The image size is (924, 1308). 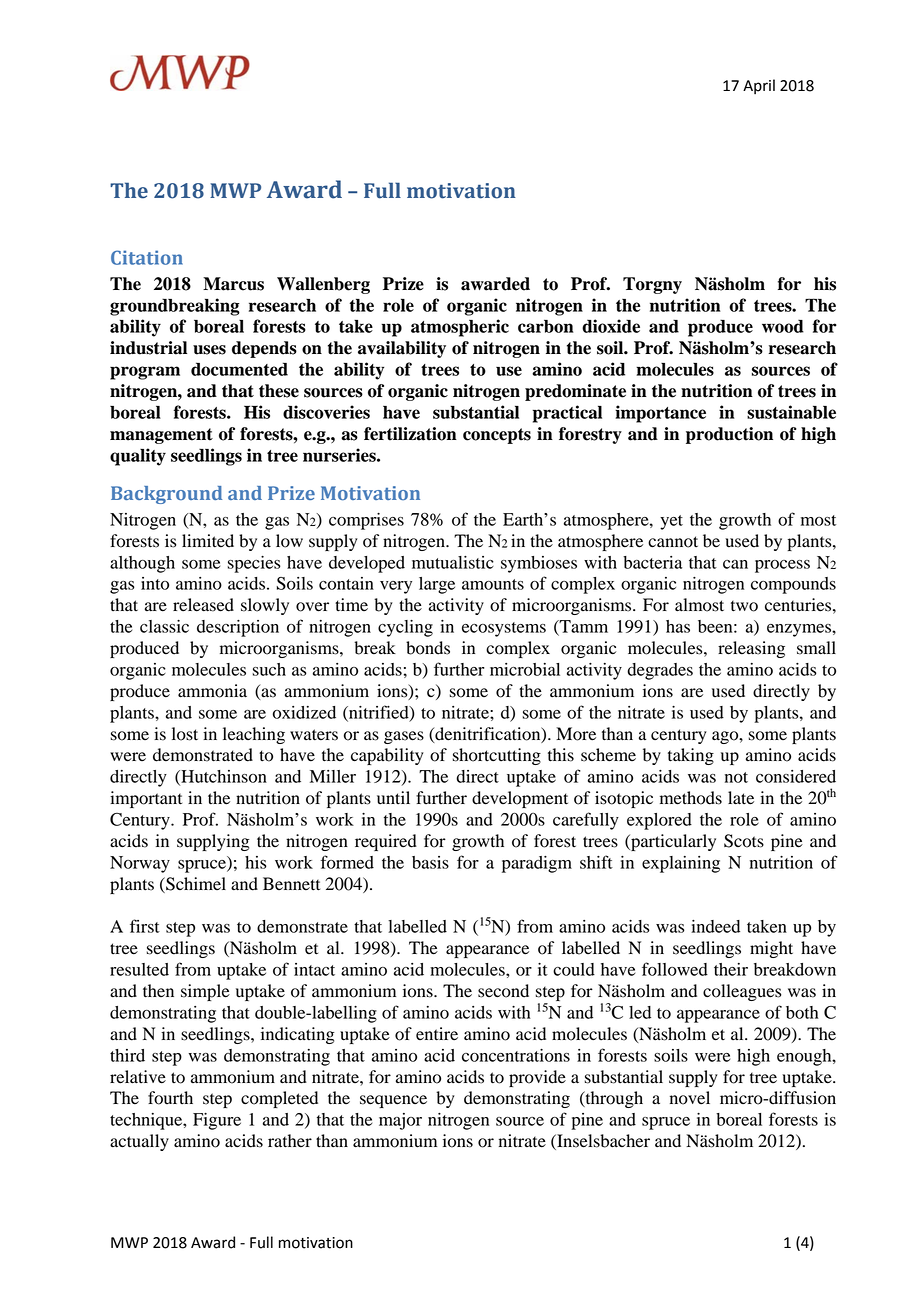 I want to click on atmospheric, so click(x=460, y=328).
